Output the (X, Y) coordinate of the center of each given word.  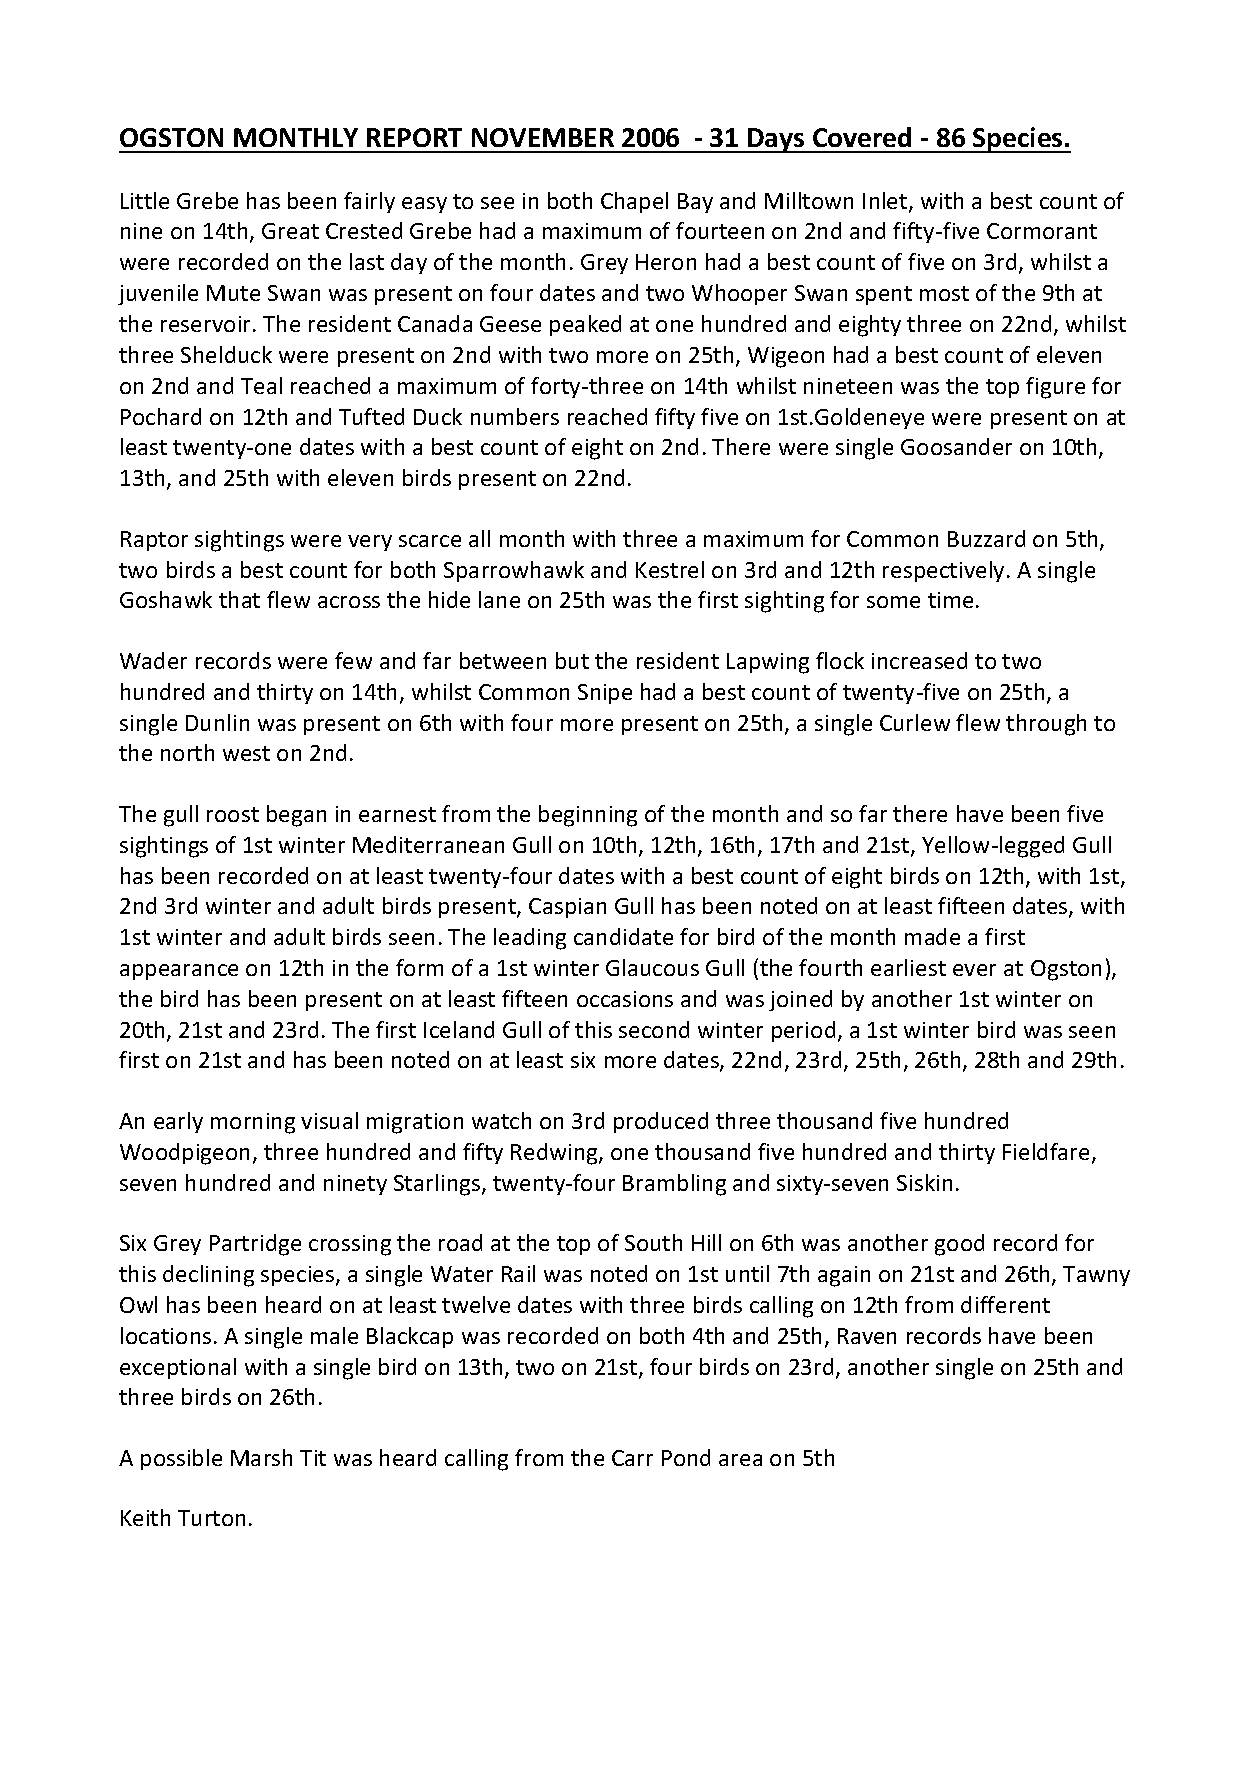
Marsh (261, 1457)
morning (253, 1123)
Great (290, 231)
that (239, 599)
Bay (695, 203)
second (654, 1029)
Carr (632, 1458)
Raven (867, 1336)
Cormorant (1042, 231)
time (950, 600)
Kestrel (670, 569)
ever (974, 970)
